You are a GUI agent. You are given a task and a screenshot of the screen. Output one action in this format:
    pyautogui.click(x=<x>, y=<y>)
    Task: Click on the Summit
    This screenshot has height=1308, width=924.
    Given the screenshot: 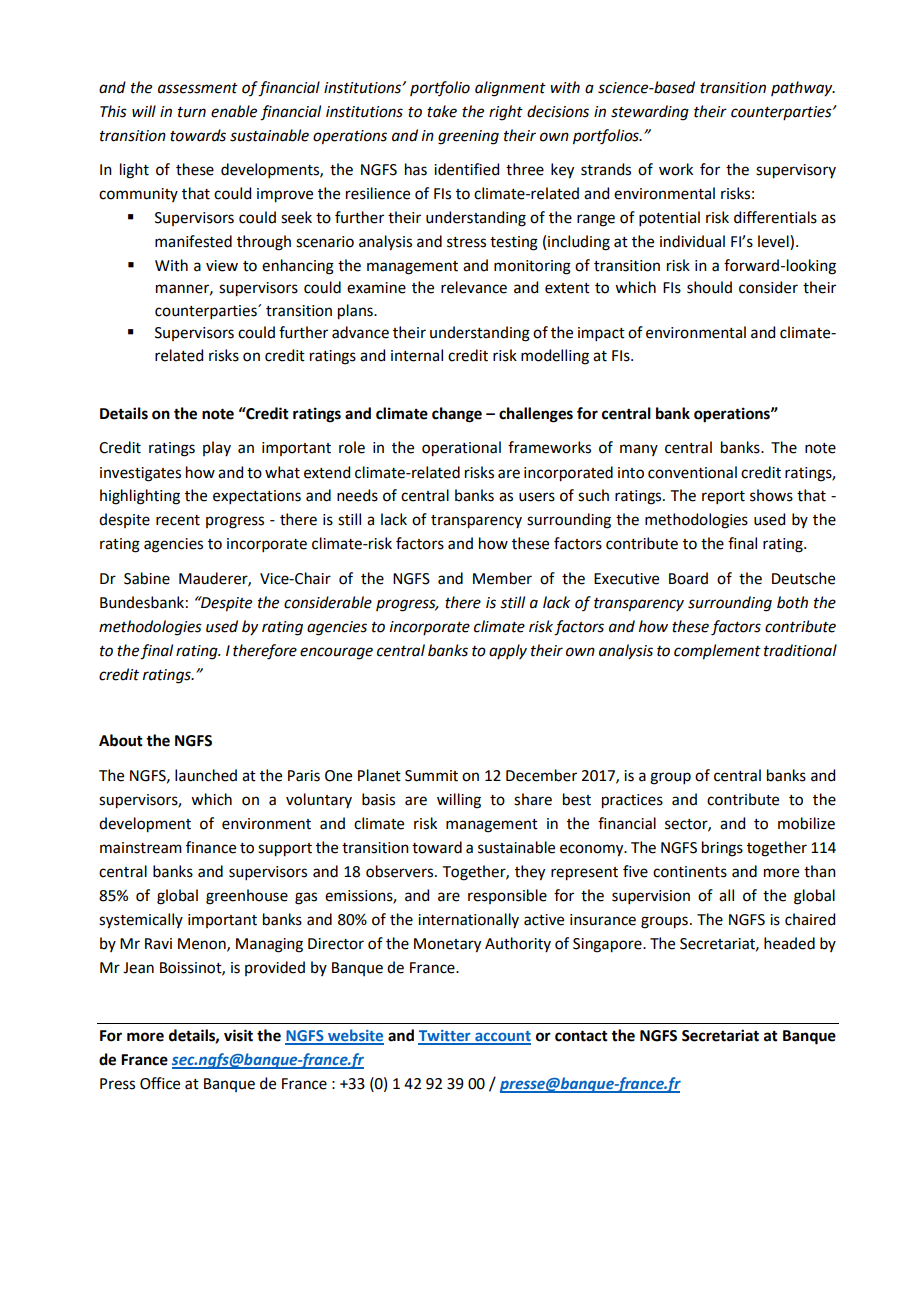 What is the action you would take?
    pyautogui.click(x=431, y=776)
